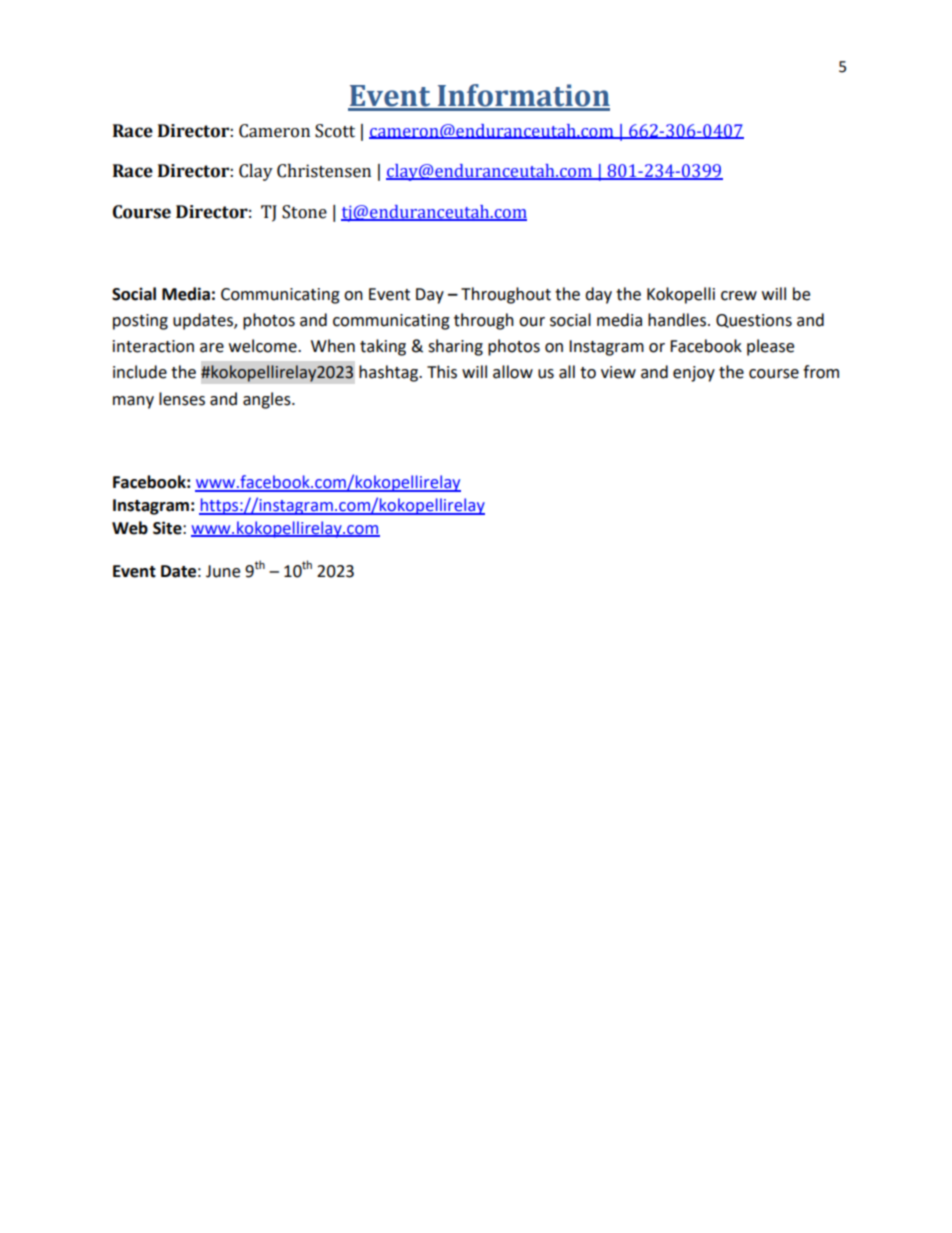 This screenshot has height=1233, width=952. What do you see at coordinates (133, 402) in the screenshot?
I see `many` at bounding box center [133, 402].
